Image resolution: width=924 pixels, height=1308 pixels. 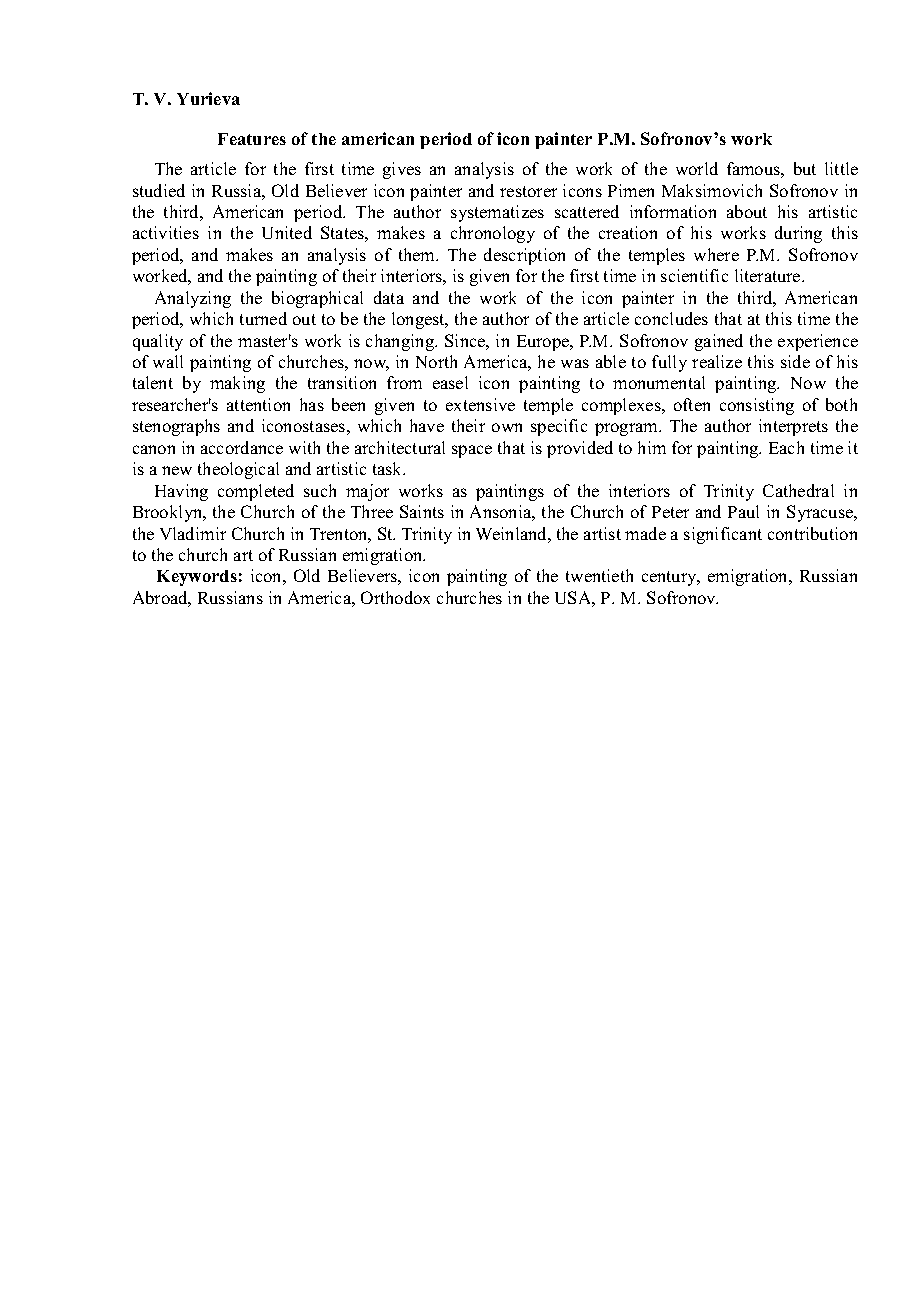 I want to click on theological, so click(x=238, y=470).
